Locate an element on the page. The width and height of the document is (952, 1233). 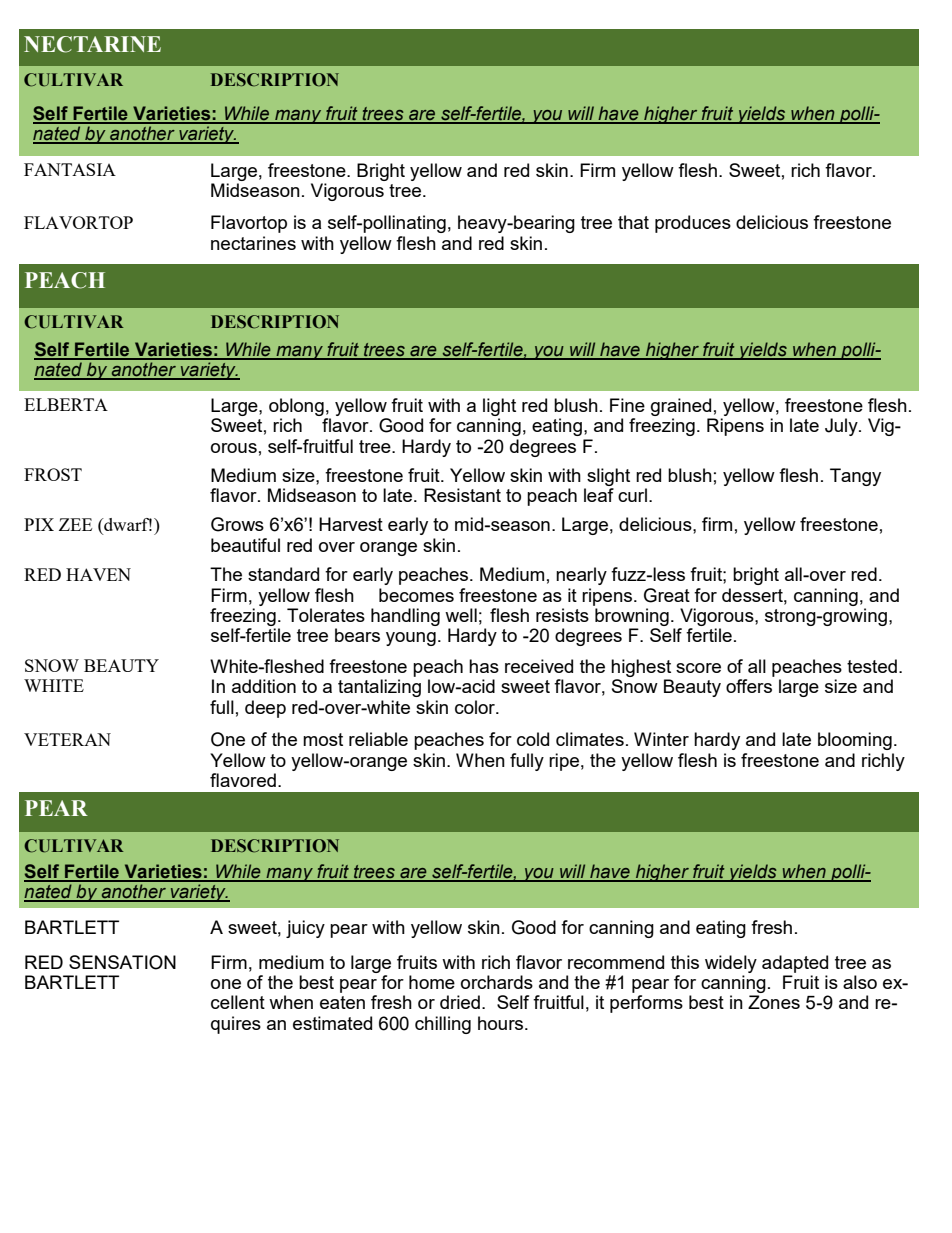
well is located at coordinates (461, 615).
